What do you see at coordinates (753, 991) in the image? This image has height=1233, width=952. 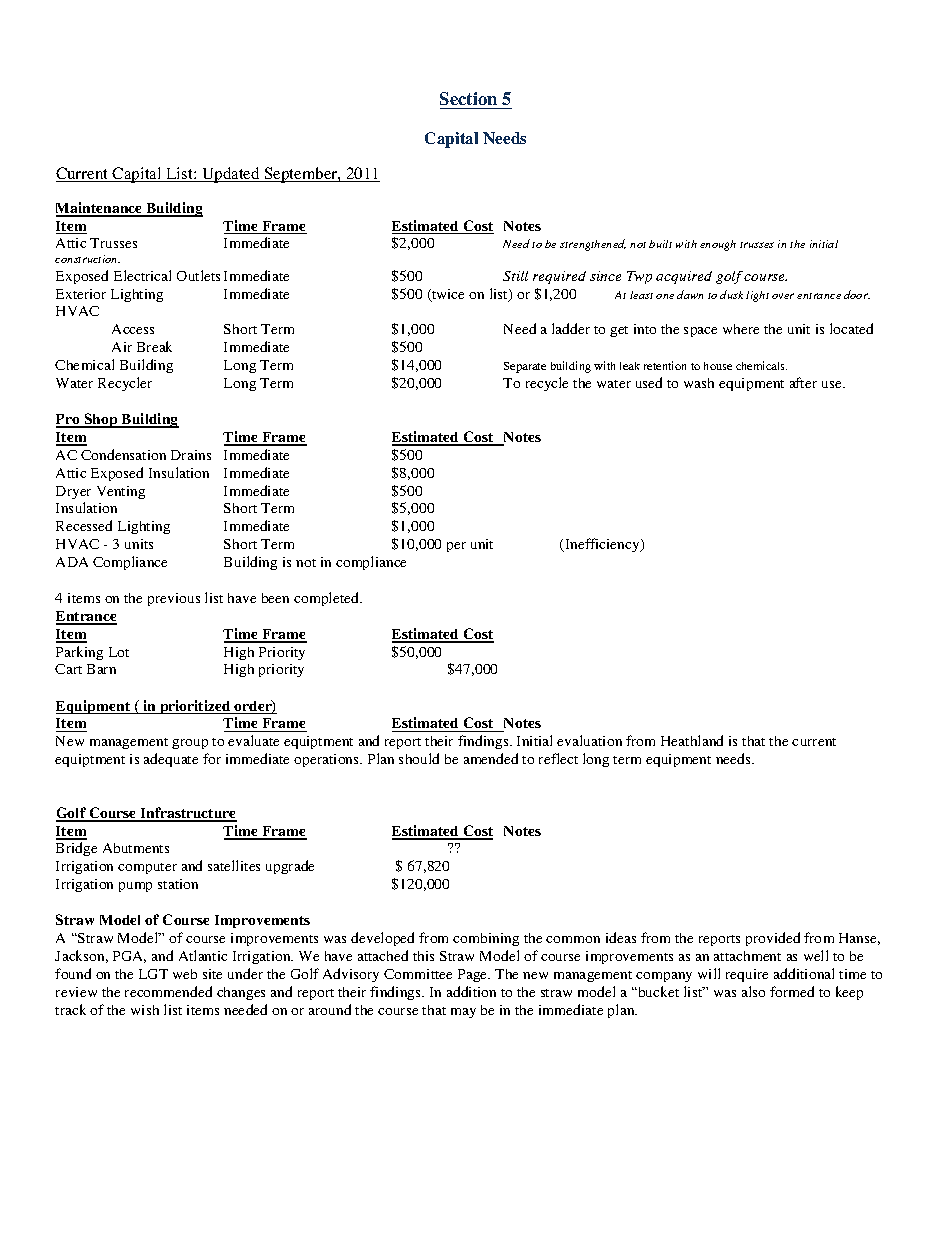 I see `also` at bounding box center [753, 991].
